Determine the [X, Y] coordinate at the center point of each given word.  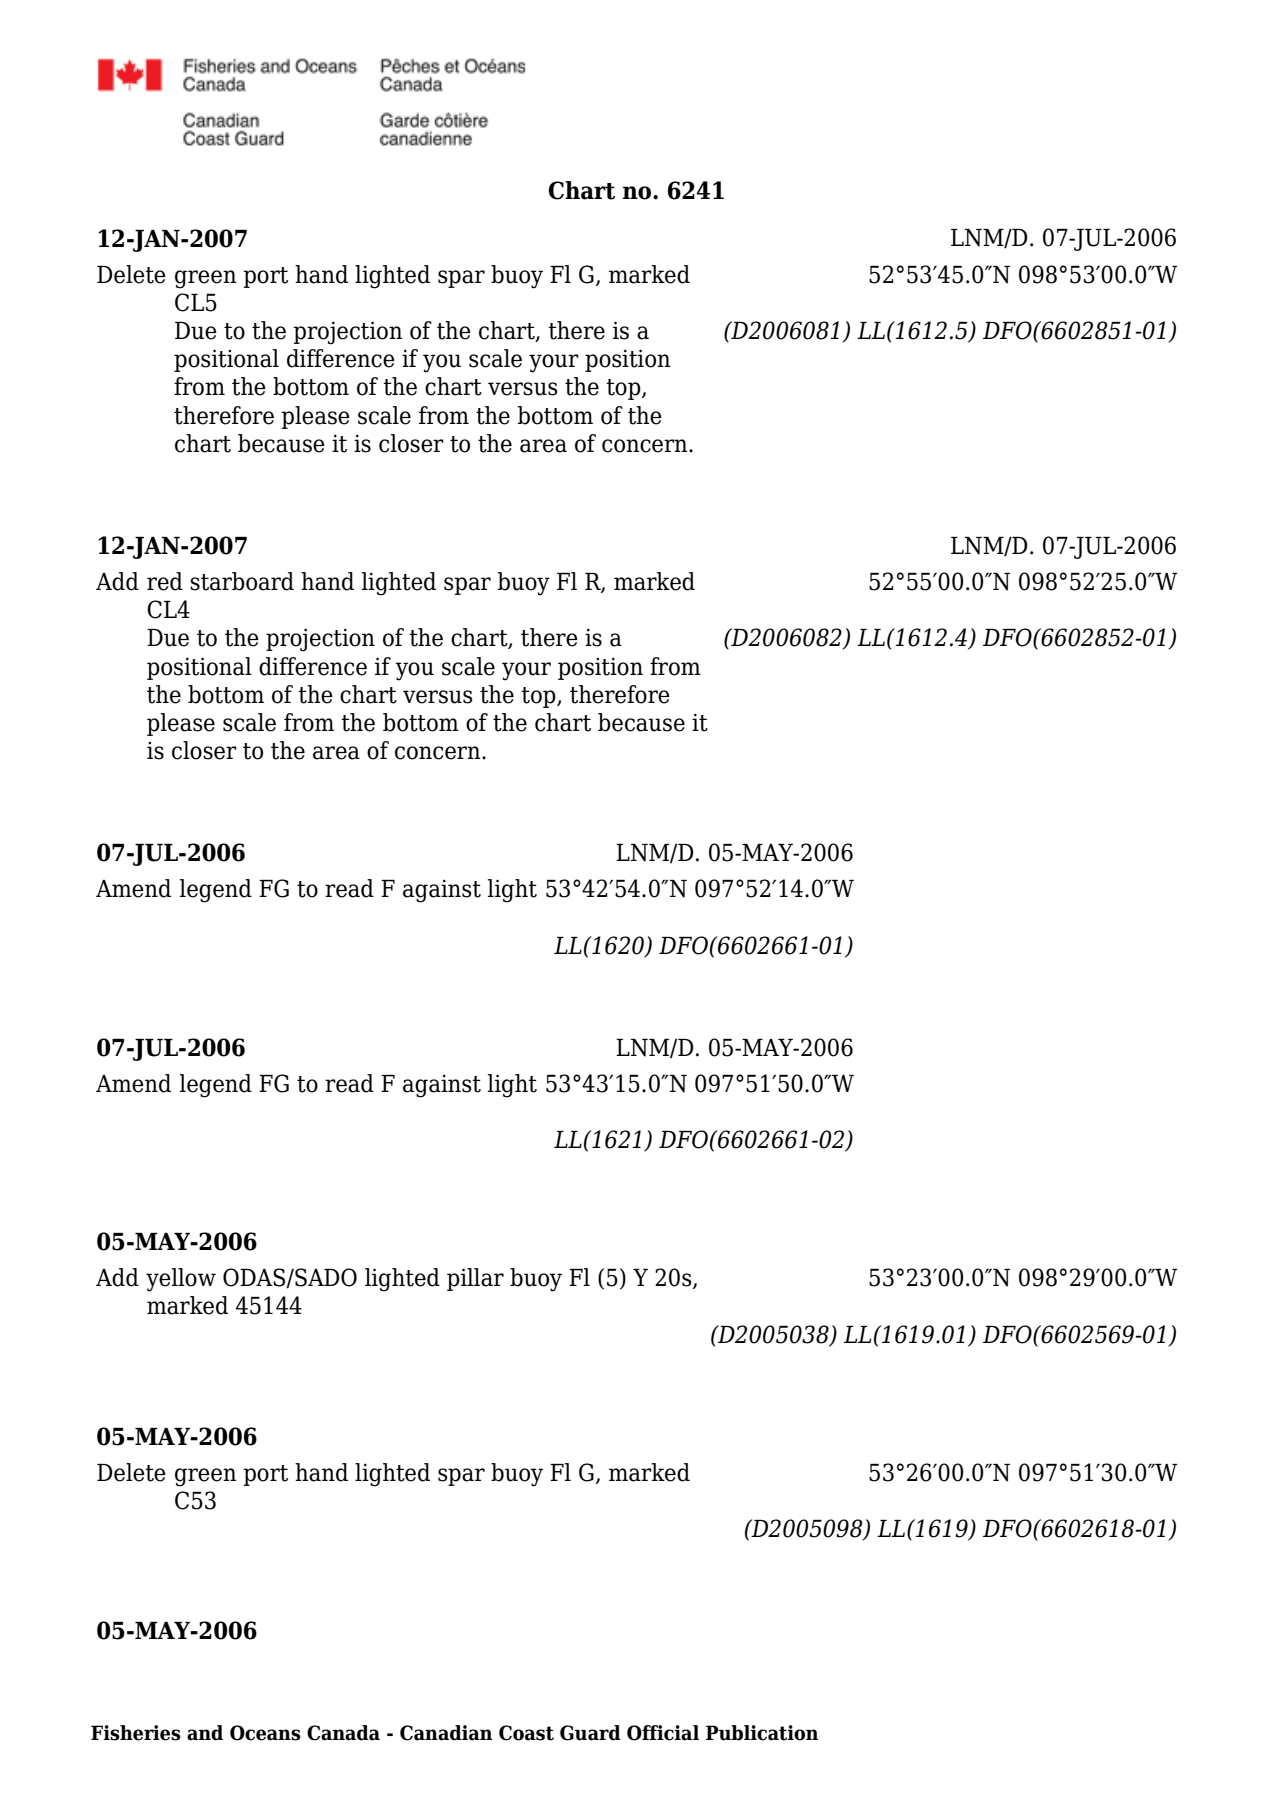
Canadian [446, 1733]
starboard [242, 581]
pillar [475, 1279]
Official [663, 1733]
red [165, 581]
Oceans [265, 1733]
